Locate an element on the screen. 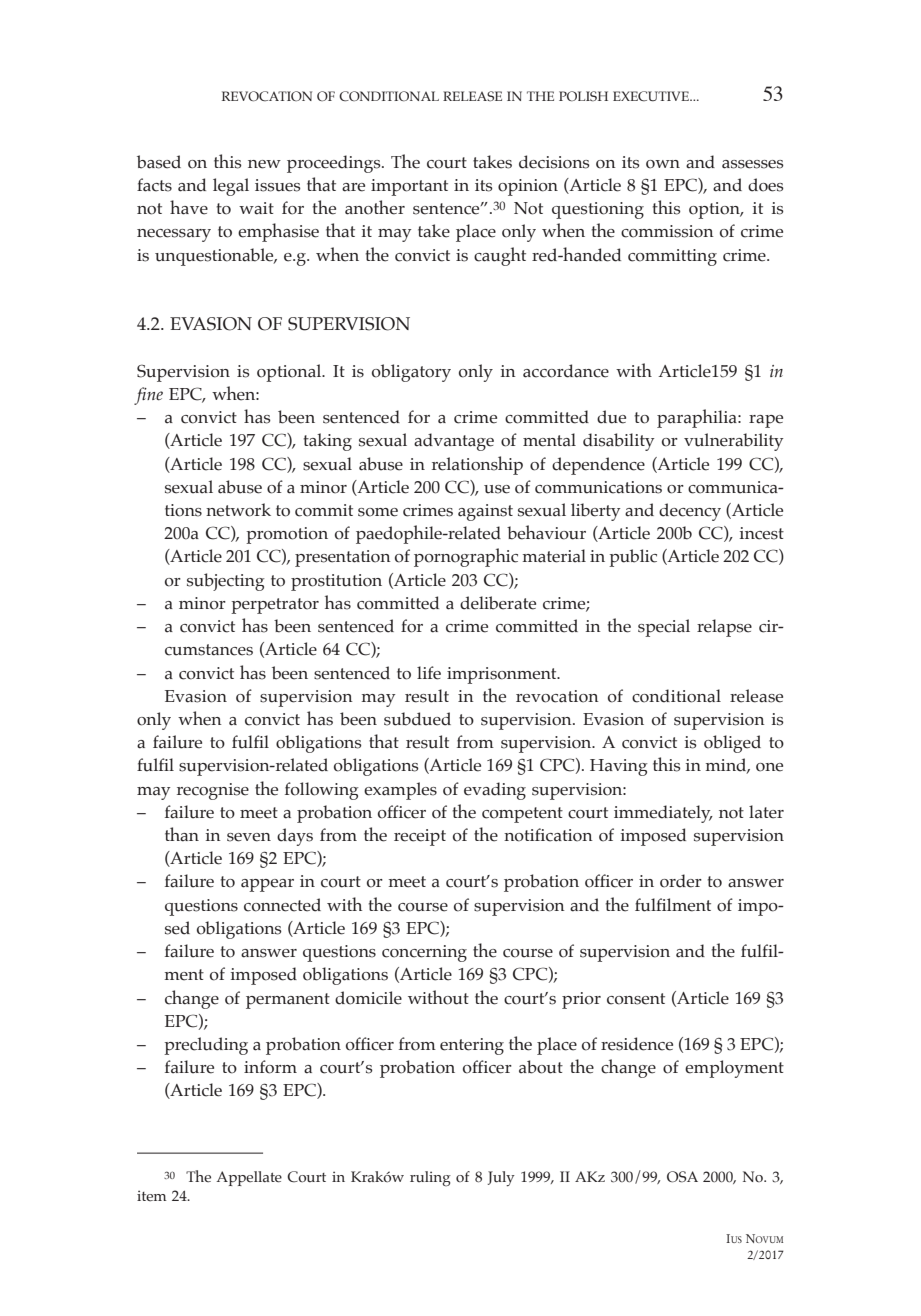 This screenshot has width=921, height=1316. own is located at coordinates (663, 164).
